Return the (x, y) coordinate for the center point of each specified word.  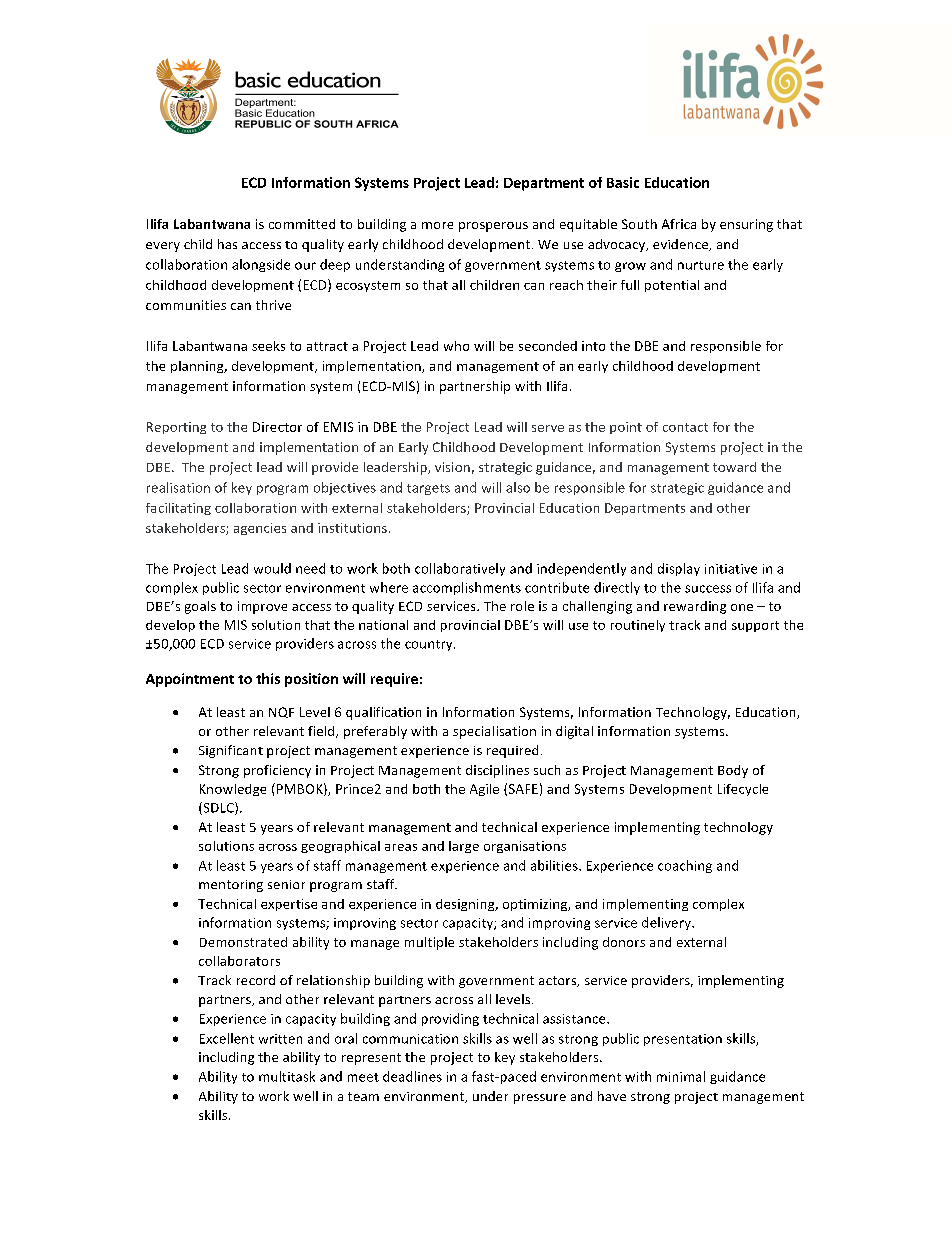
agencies (260, 529)
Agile (484, 790)
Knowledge (233, 790)
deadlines (412, 1076)
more (437, 225)
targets (428, 489)
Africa (679, 224)
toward (734, 467)
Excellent (227, 1038)
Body (733, 771)
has (227, 244)
